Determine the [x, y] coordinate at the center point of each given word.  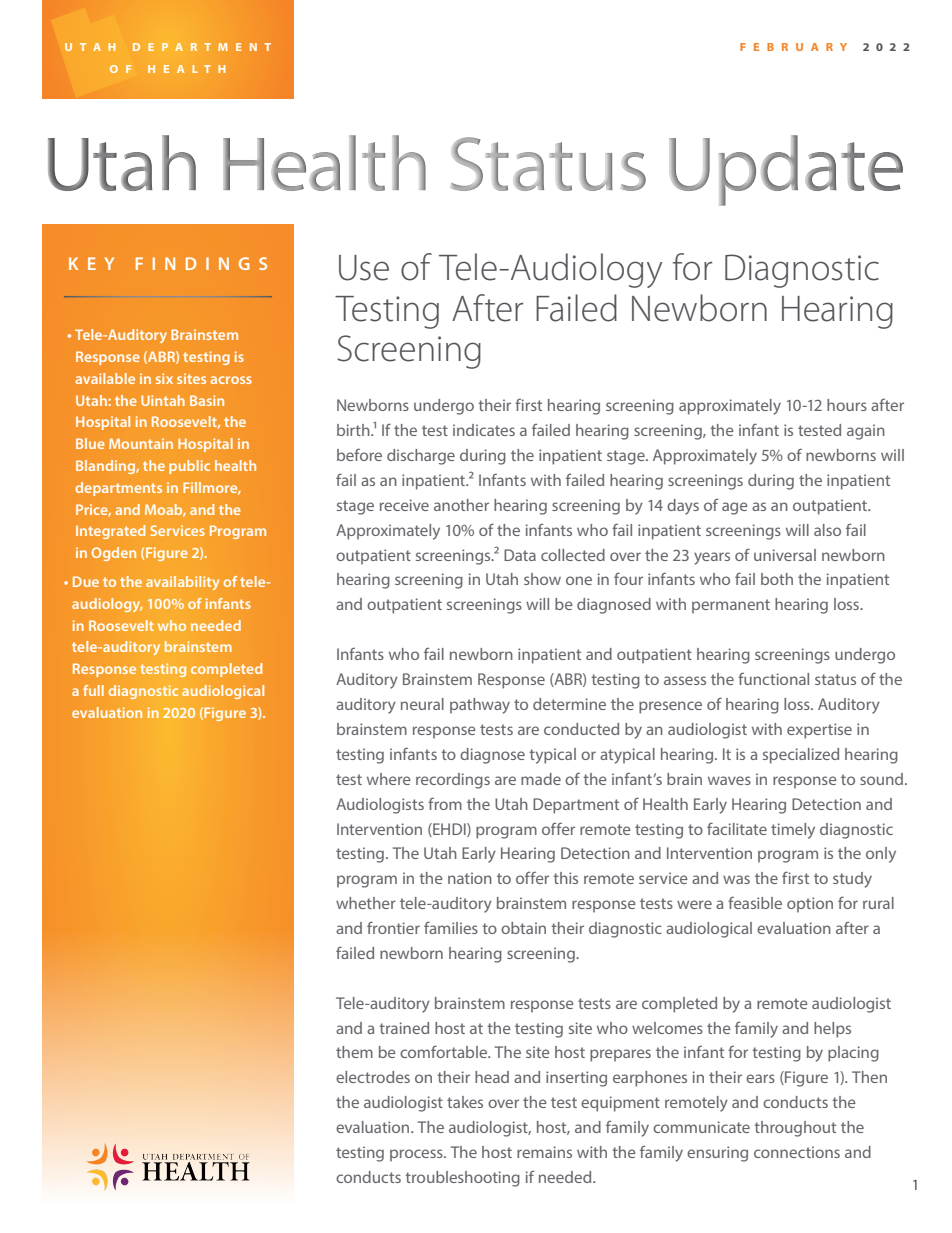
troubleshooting [462, 1179]
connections [797, 1152]
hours [847, 405]
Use [364, 268]
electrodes [373, 1077]
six [164, 378]
